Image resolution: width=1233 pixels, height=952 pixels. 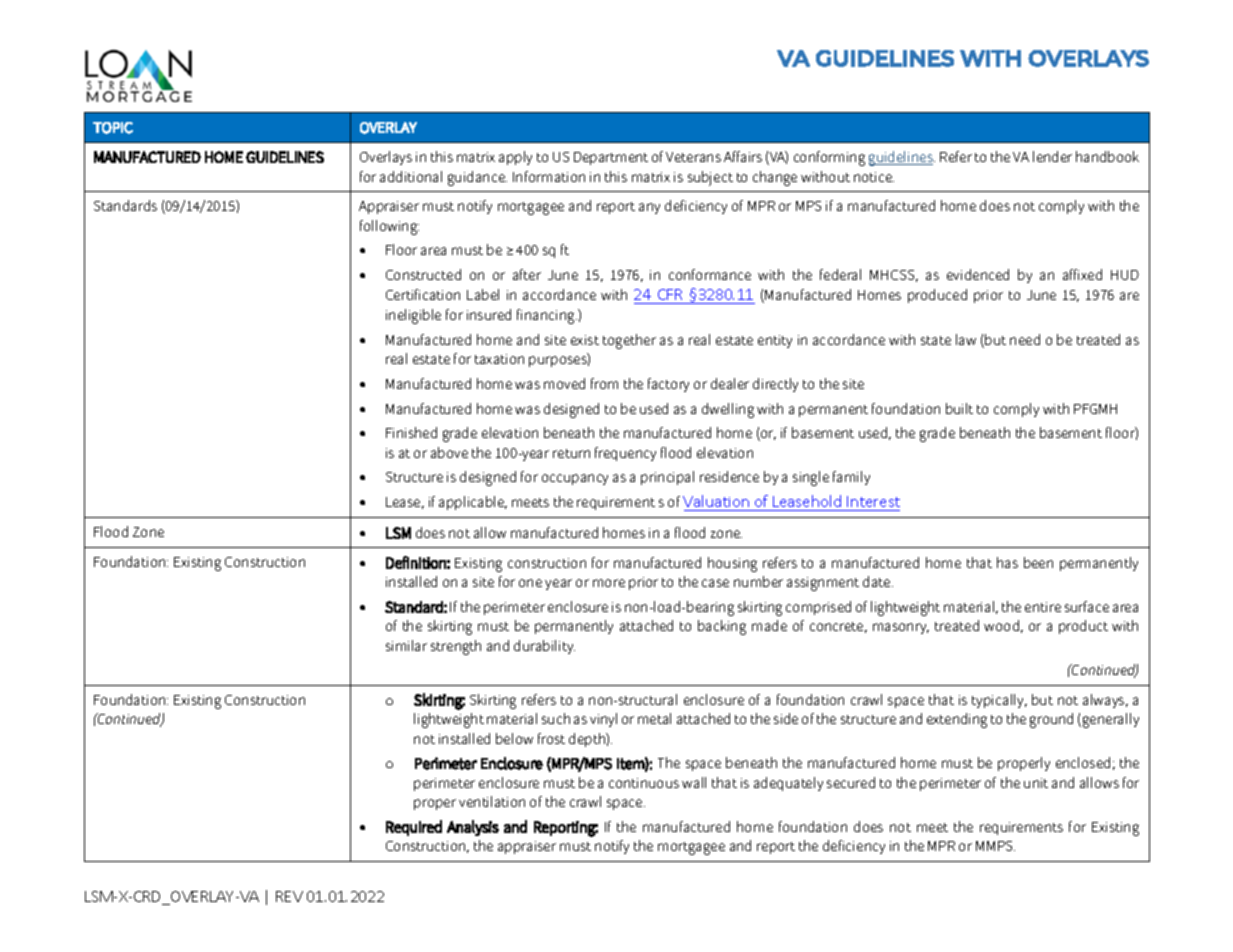 What do you see at coordinates (1052, 156) in the screenshot?
I see `lender` at bounding box center [1052, 156].
